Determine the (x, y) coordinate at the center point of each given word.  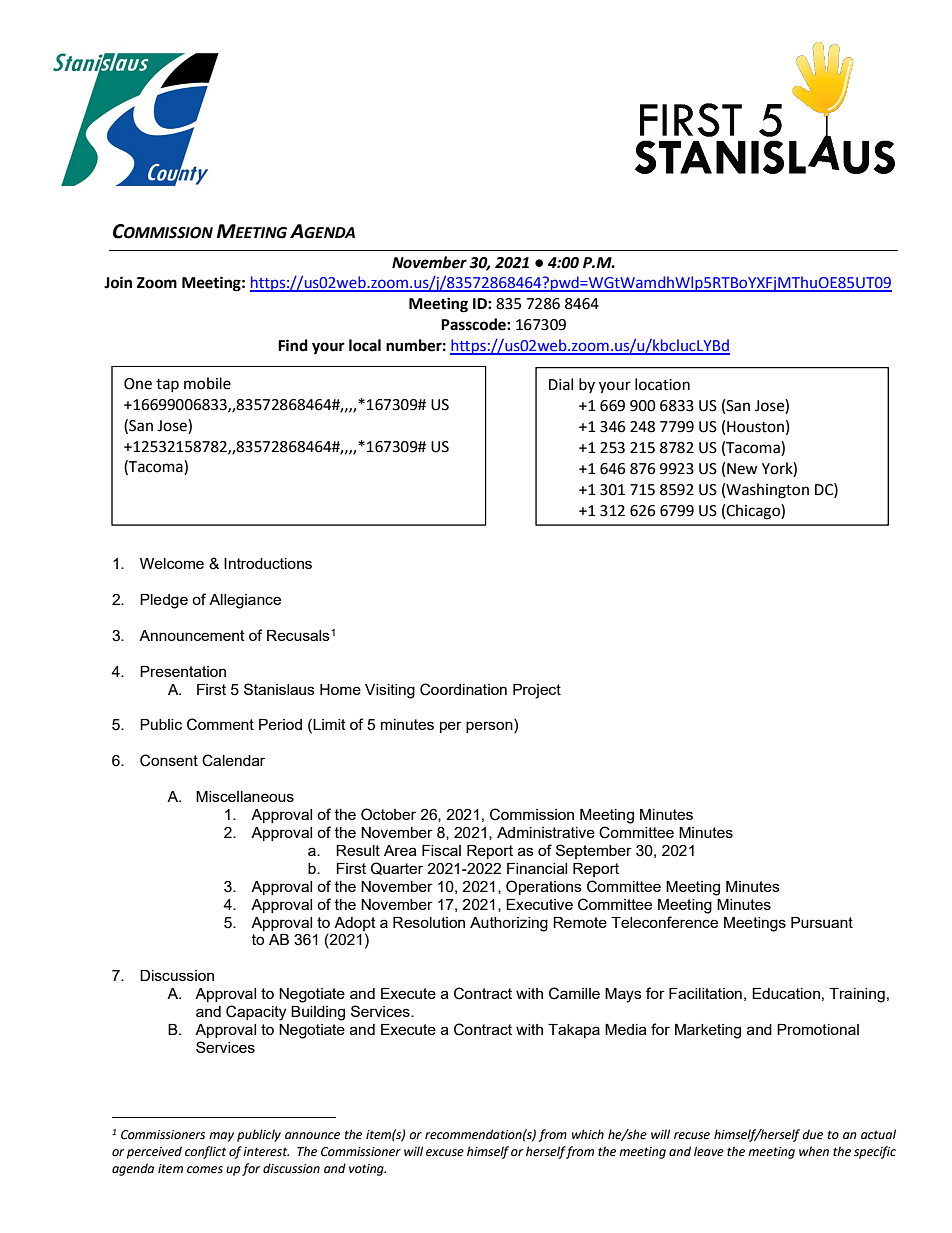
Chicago (754, 512)
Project (537, 691)
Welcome (172, 563)
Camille (574, 993)
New (742, 469)
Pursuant (822, 922)
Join (118, 282)
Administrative (546, 832)
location (662, 384)
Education (786, 993)
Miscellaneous (245, 796)
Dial (561, 384)
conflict (205, 1152)
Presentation (183, 671)
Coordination (463, 689)
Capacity (256, 1013)
